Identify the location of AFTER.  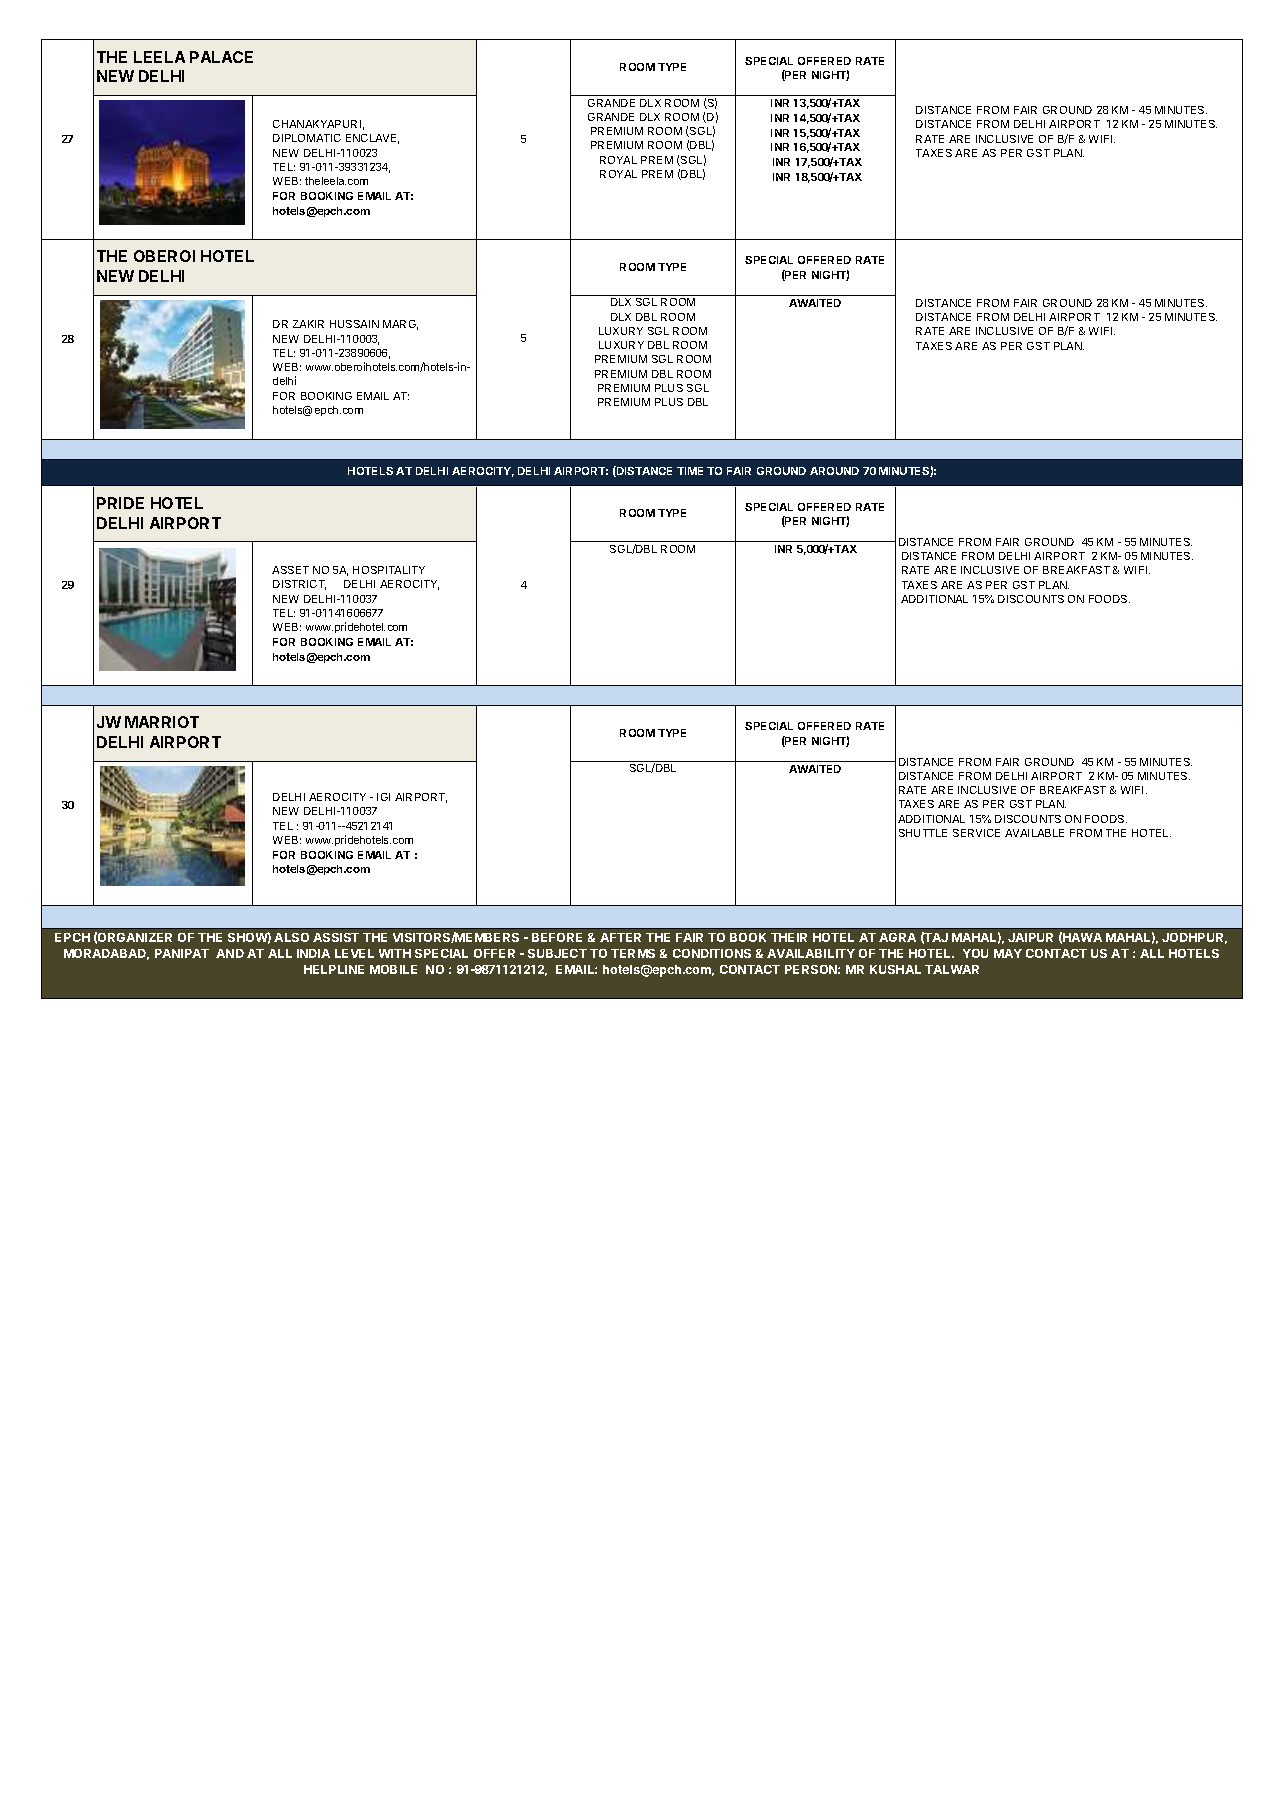
(620, 937).
